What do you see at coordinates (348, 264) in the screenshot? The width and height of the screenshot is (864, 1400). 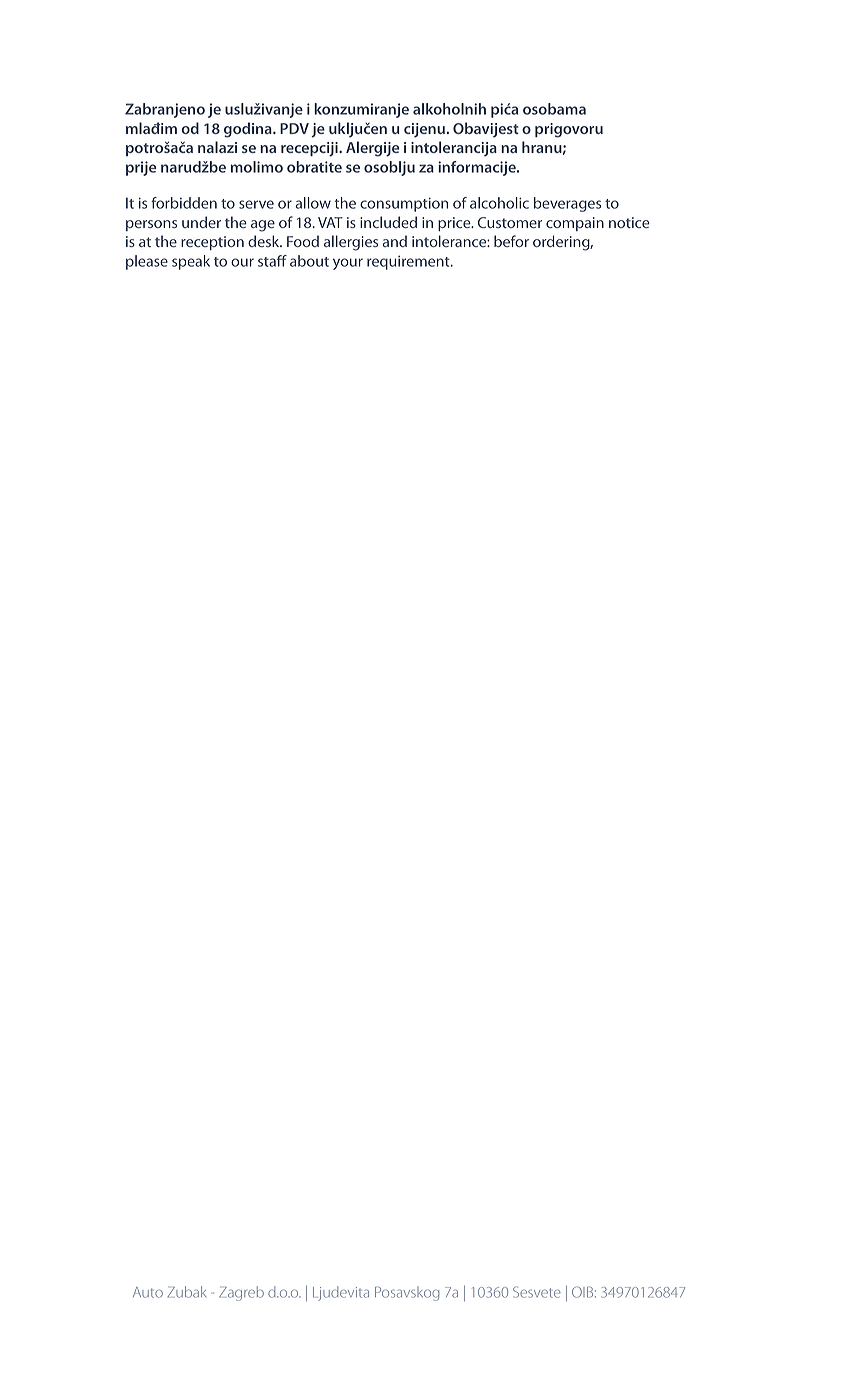 I see `your` at bounding box center [348, 264].
